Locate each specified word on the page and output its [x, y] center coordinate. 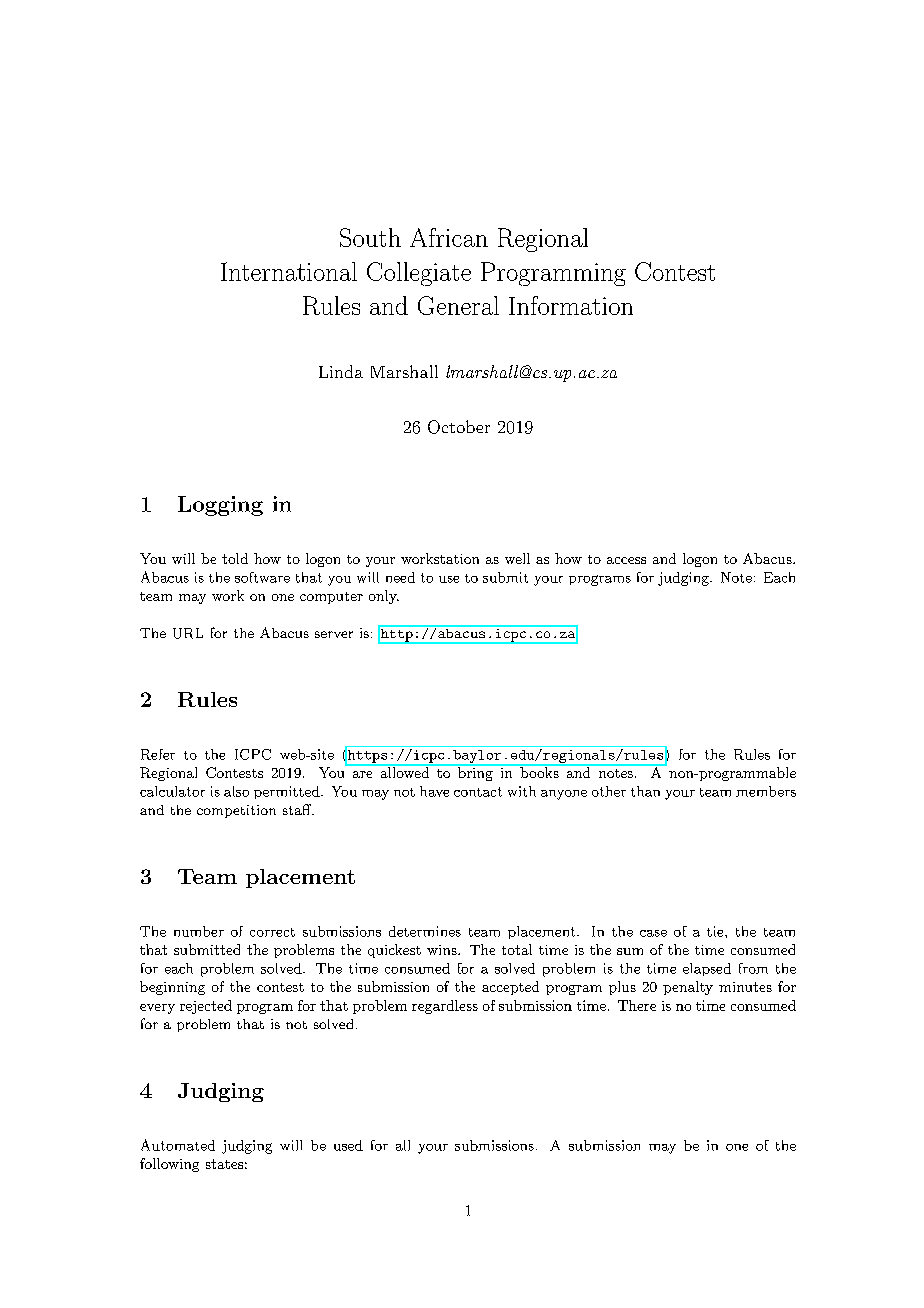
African [449, 237]
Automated [178, 1145]
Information [571, 305]
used [348, 1145]
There [637, 1005]
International [289, 271]
